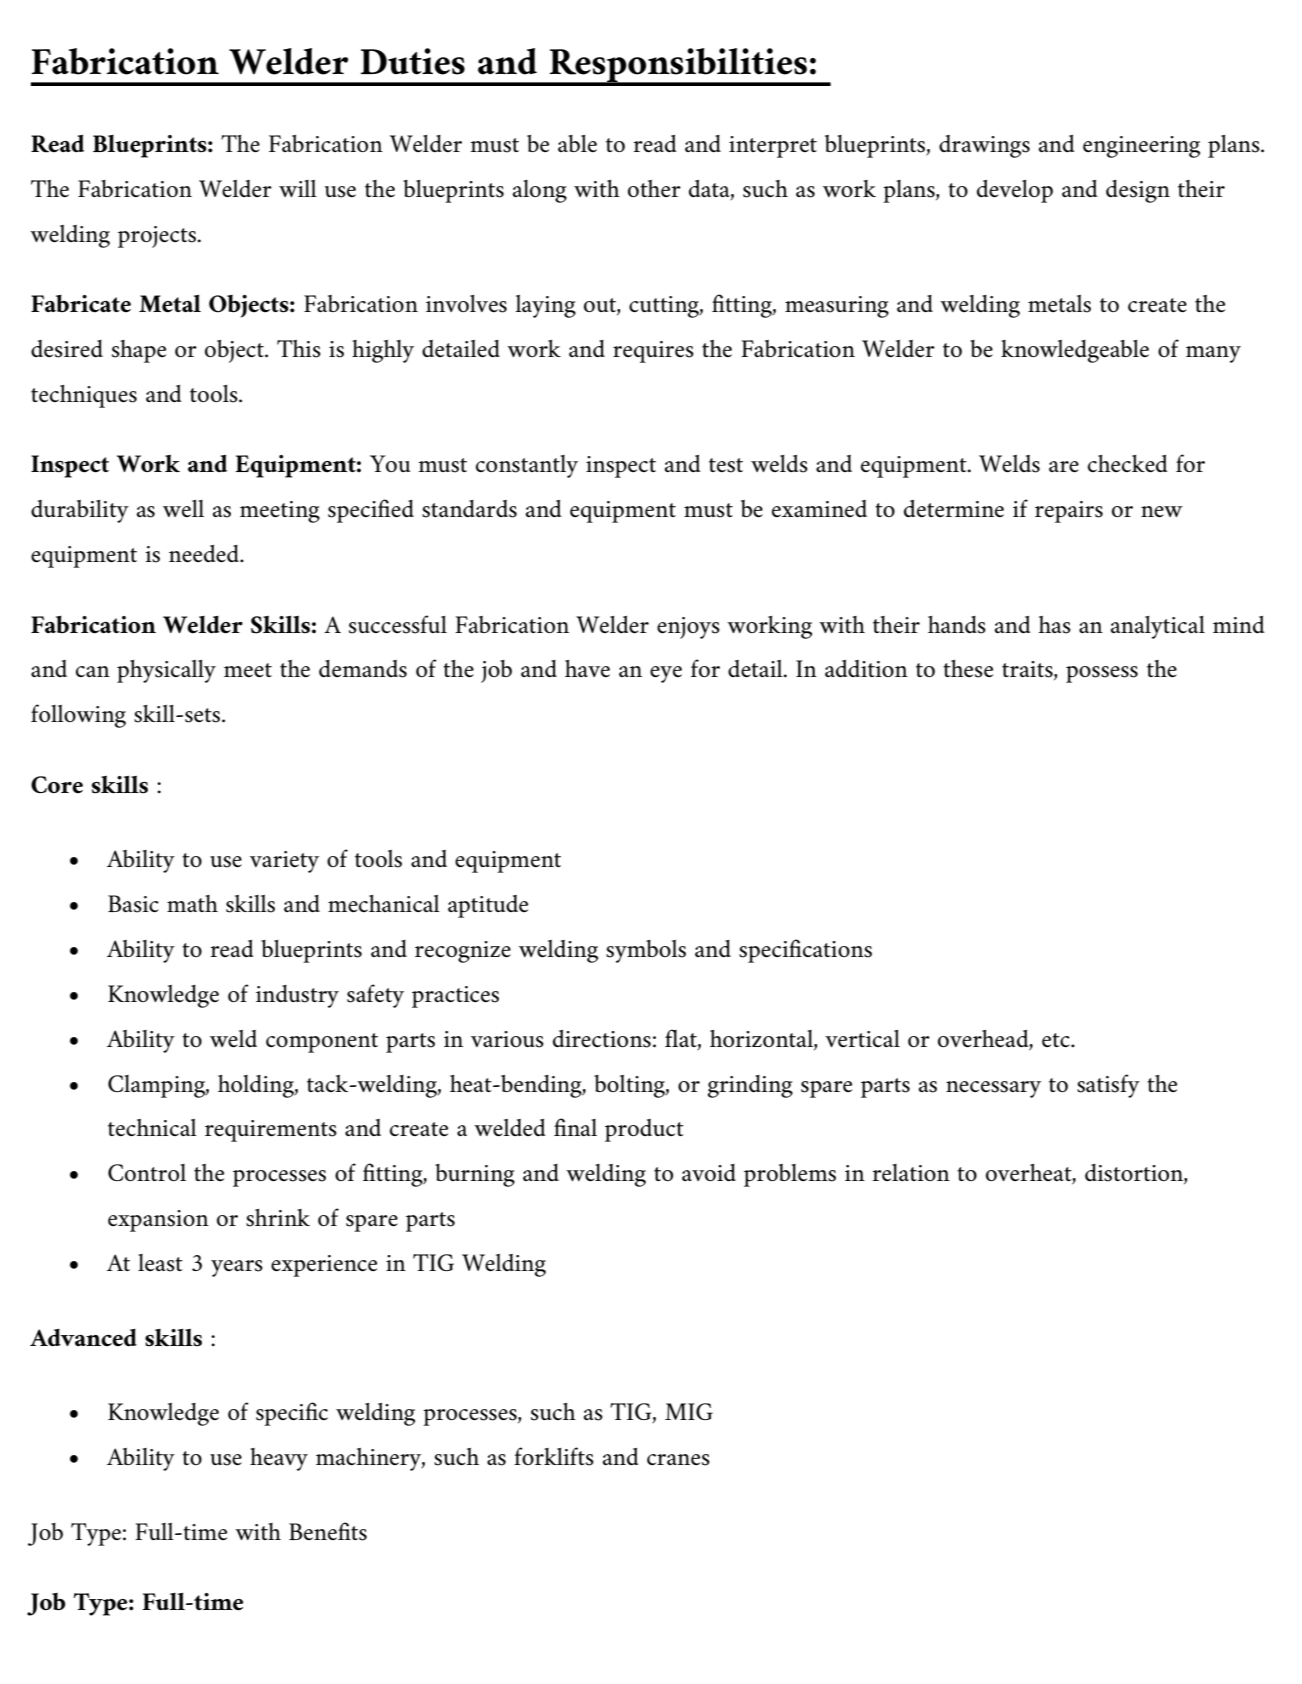  What do you see at coordinates (298, 188) in the screenshot?
I see `will` at bounding box center [298, 188].
